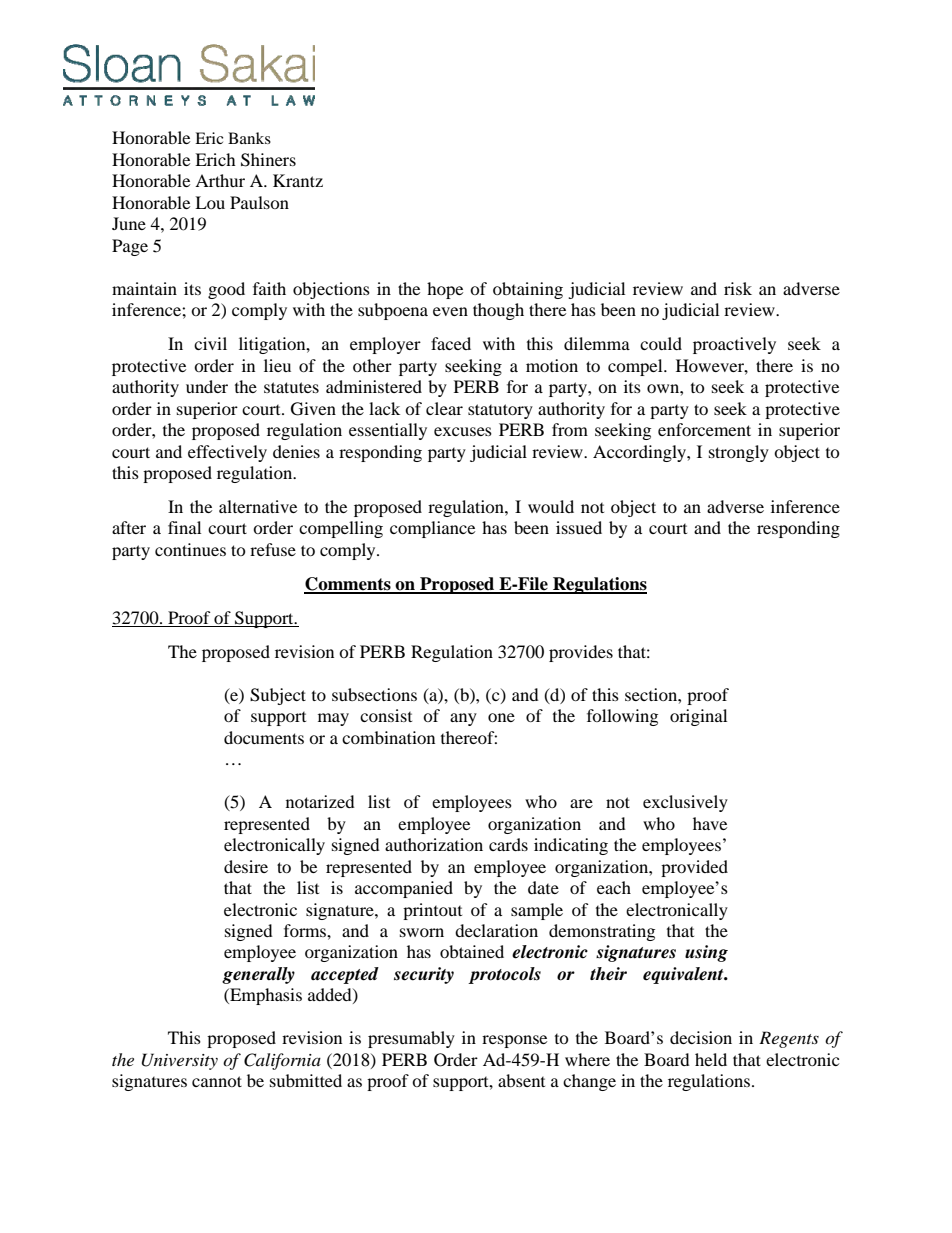 The height and width of the document is (1233, 952). What do you see at coordinates (432, 529) in the document?
I see `compliance` at bounding box center [432, 529].
